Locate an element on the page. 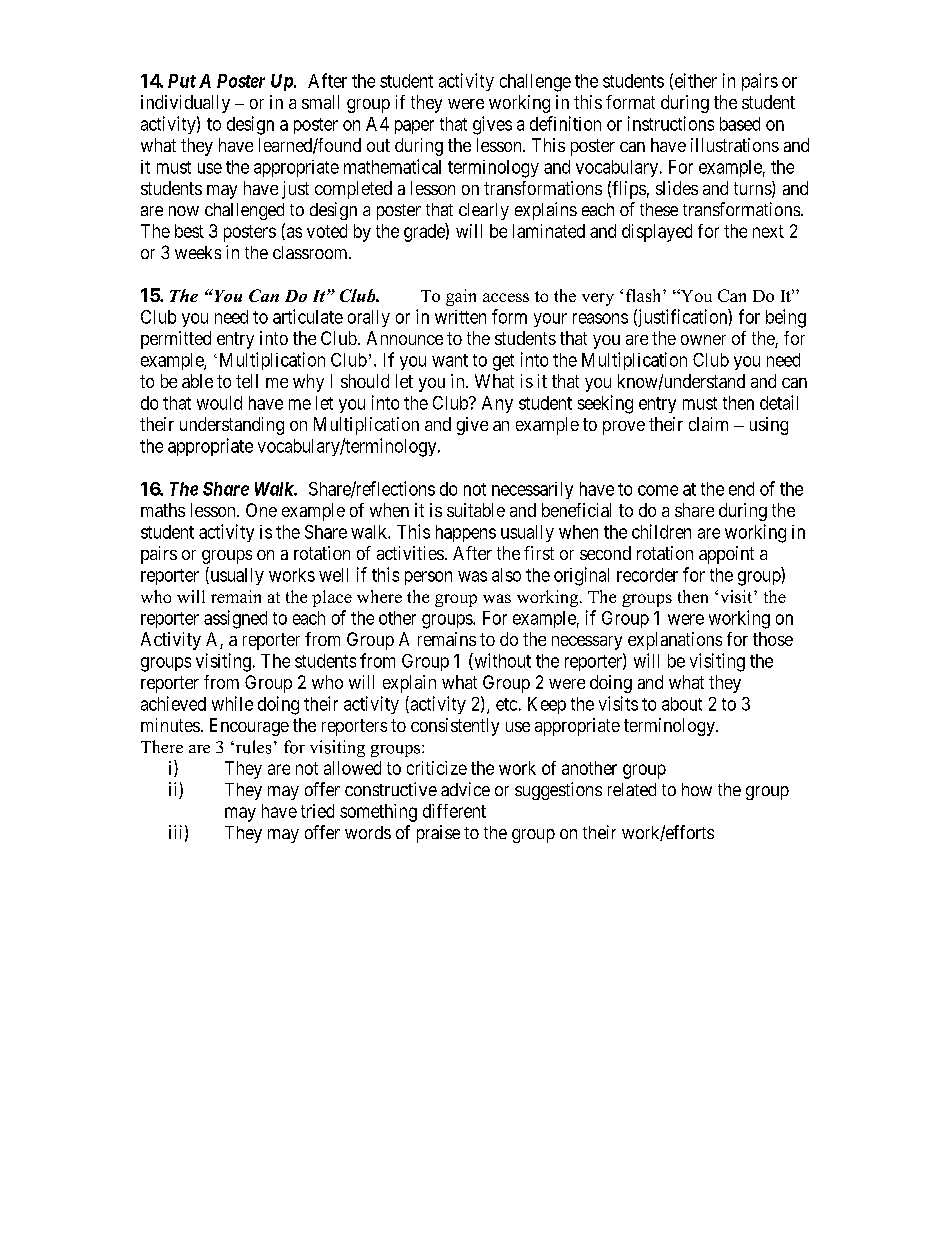 The image size is (952, 1233). necessarily is located at coordinates (532, 490).
